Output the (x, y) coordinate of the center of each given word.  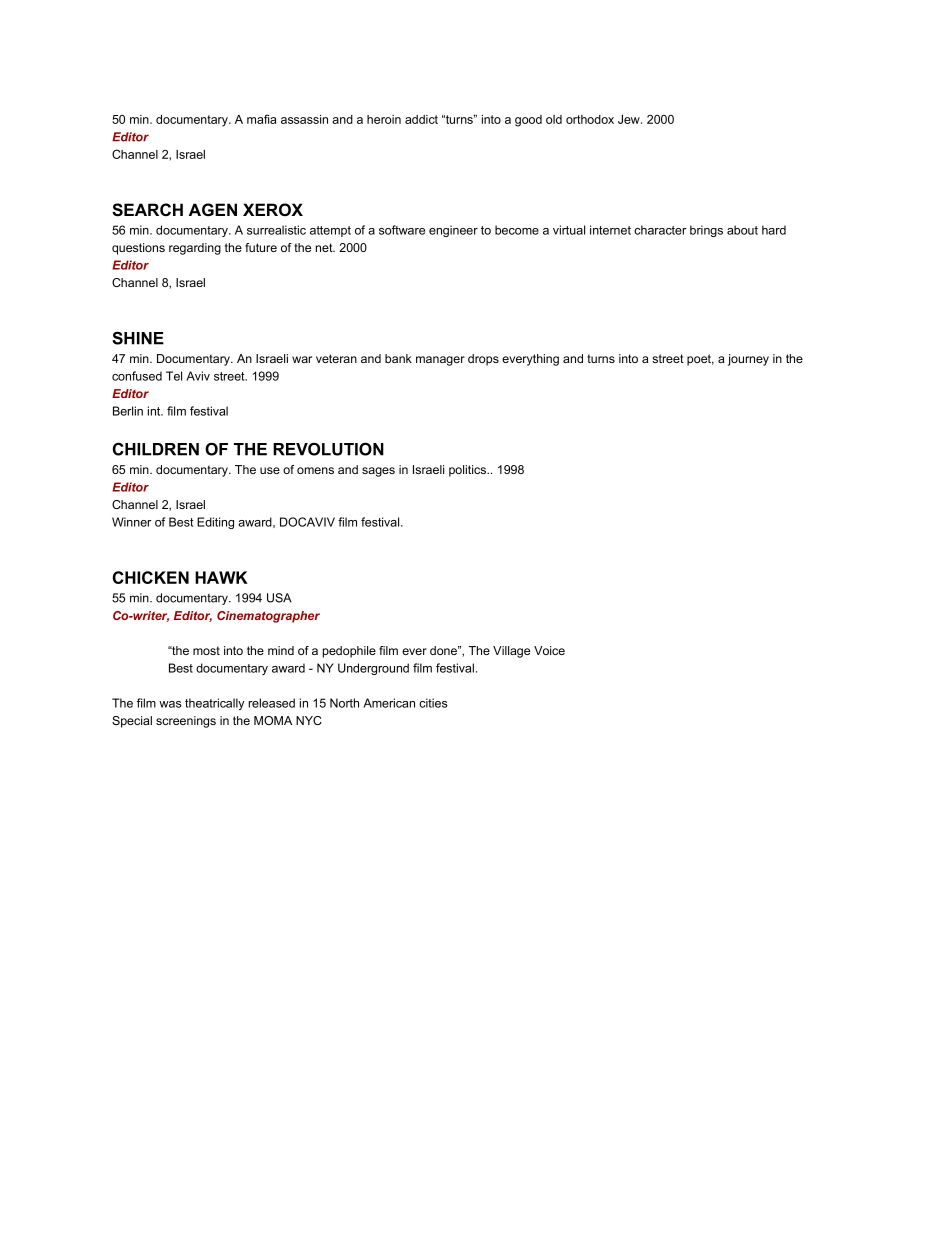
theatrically (214, 704)
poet (700, 360)
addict (421, 119)
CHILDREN (156, 449)
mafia (261, 119)
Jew (630, 119)
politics (469, 471)
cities (433, 703)
